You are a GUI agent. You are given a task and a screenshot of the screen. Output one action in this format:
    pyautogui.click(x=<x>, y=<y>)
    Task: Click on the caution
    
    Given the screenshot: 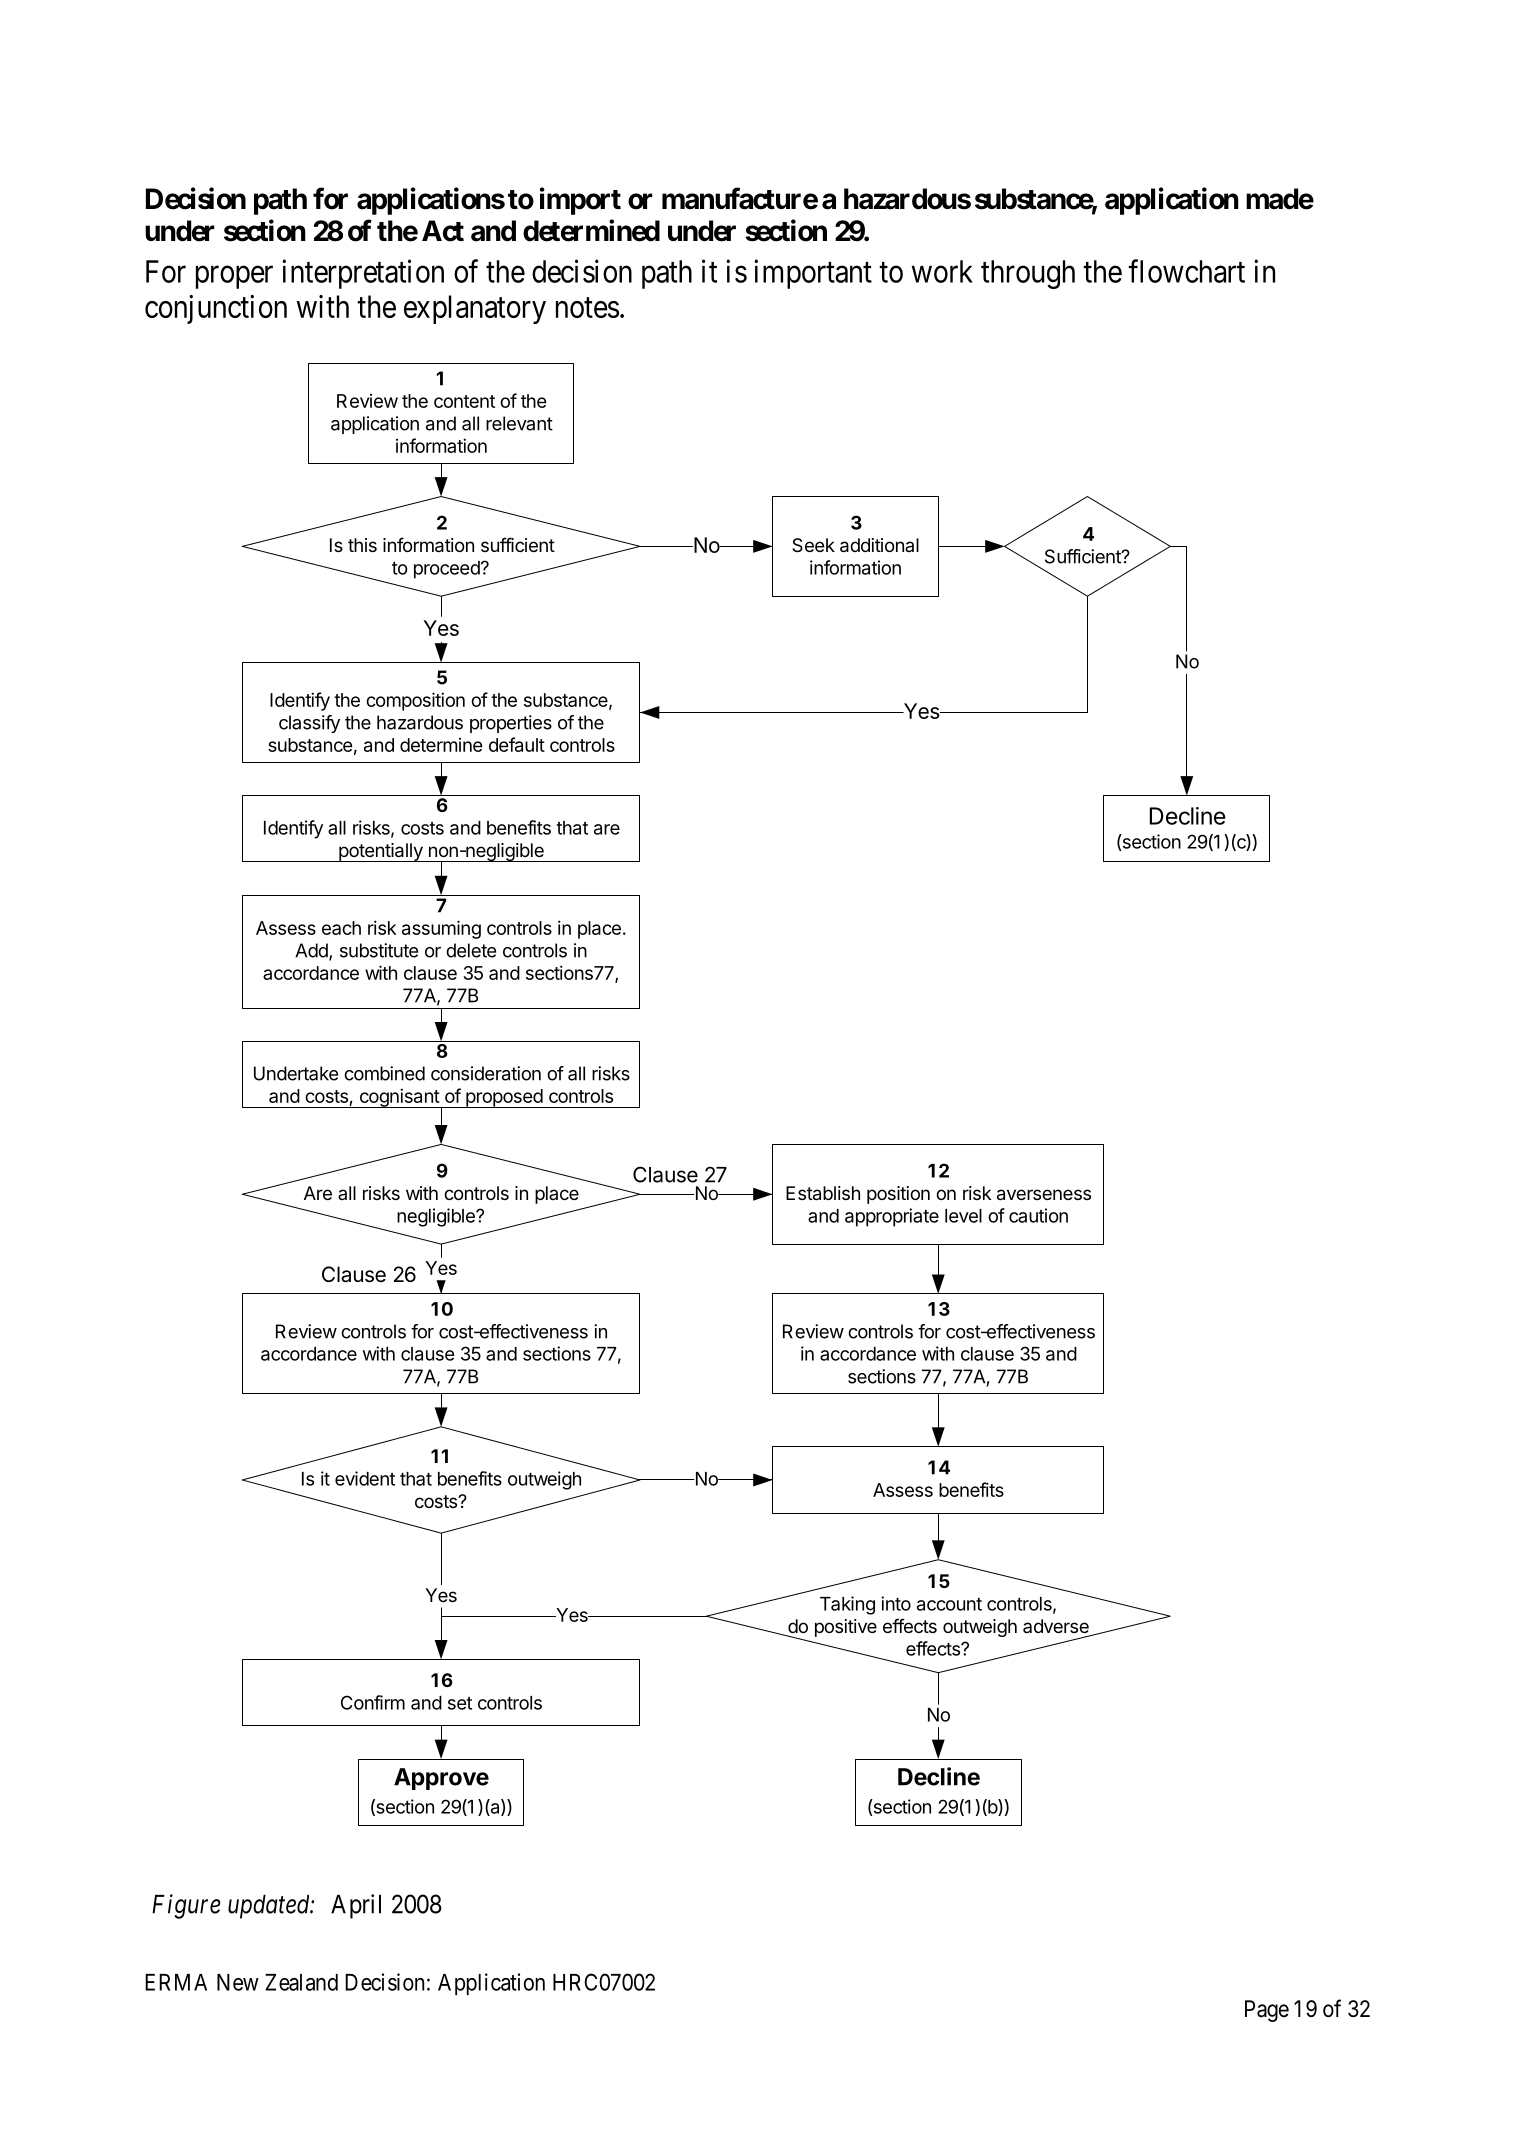 What is the action you would take?
    pyautogui.click(x=1038, y=1215)
